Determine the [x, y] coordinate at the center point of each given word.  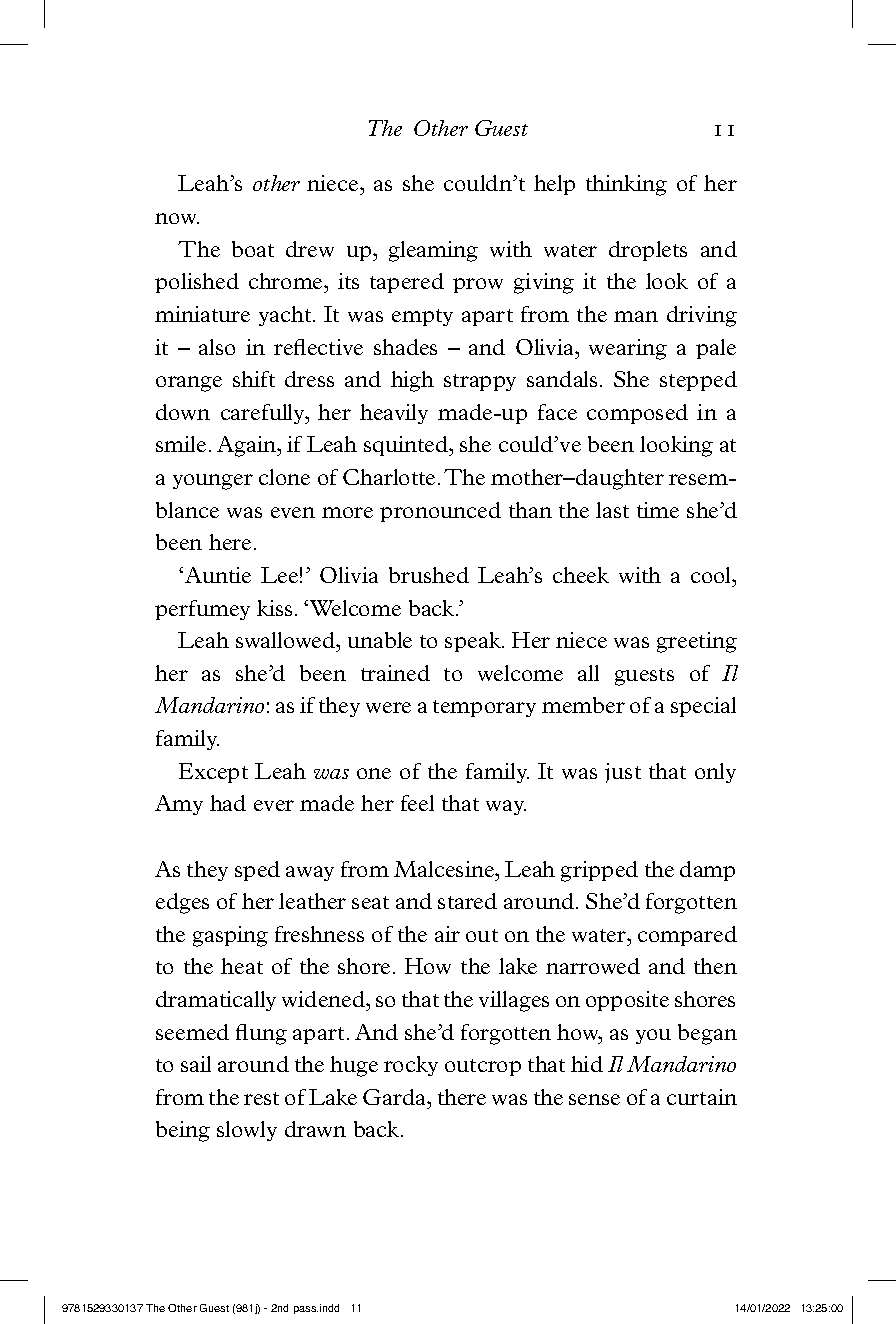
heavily [394, 414]
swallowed [287, 640]
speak [474, 642]
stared [467, 901]
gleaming [433, 251]
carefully [264, 414]
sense [594, 1099]
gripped [599, 871]
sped [257, 871]
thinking [626, 185]
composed [637, 414]
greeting [697, 642]
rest [261, 1098]
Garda [395, 1097]
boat [253, 249]
